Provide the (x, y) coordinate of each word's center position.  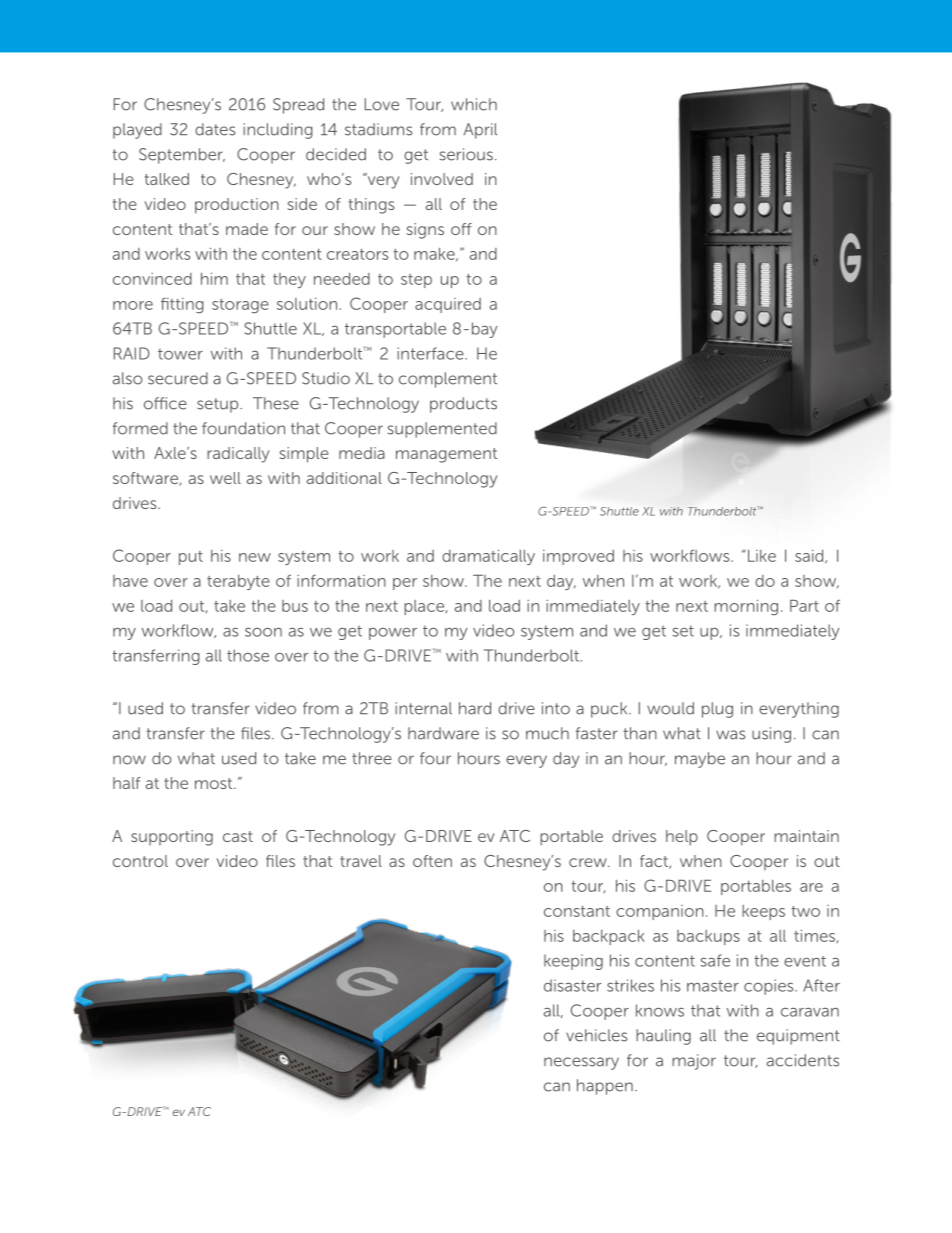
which (474, 104)
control (140, 861)
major (694, 1062)
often (432, 861)
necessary (581, 1063)
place (425, 607)
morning (746, 608)
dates (215, 129)
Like (760, 556)
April (480, 131)
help (682, 838)
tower (180, 354)
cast (238, 836)
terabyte (238, 582)
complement (448, 380)
